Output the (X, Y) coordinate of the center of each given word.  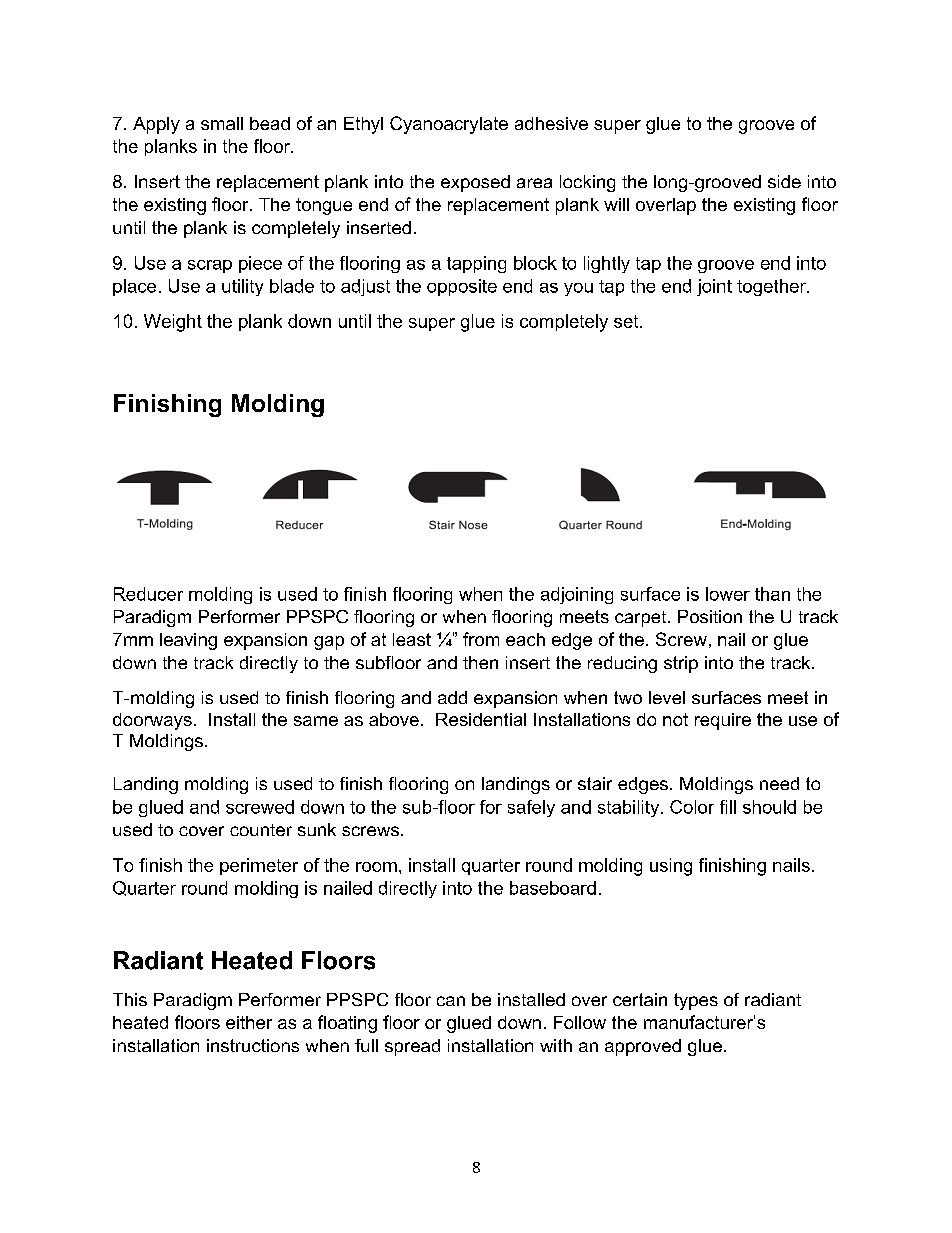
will (616, 204)
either (249, 1022)
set (627, 321)
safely (531, 808)
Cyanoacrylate (449, 125)
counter (261, 830)
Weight (173, 323)
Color (692, 807)
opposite (462, 287)
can (451, 1001)
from (481, 639)
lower (728, 594)
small (222, 123)
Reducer (148, 594)
